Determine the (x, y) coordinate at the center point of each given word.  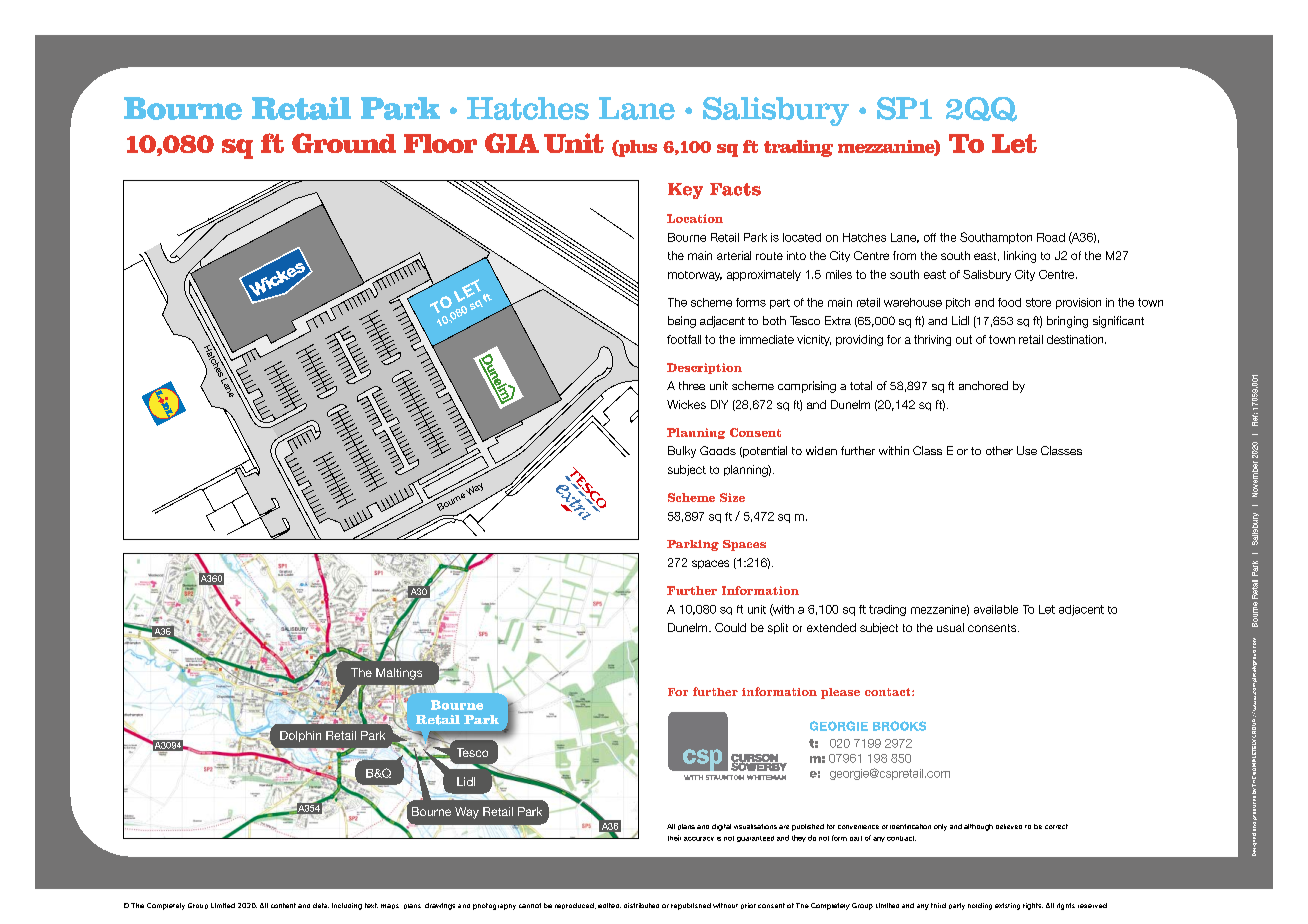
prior (748, 906)
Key (685, 191)
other (999, 450)
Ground (344, 143)
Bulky (682, 452)
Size (732, 497)
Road (1051, 237)
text (371, 905)
